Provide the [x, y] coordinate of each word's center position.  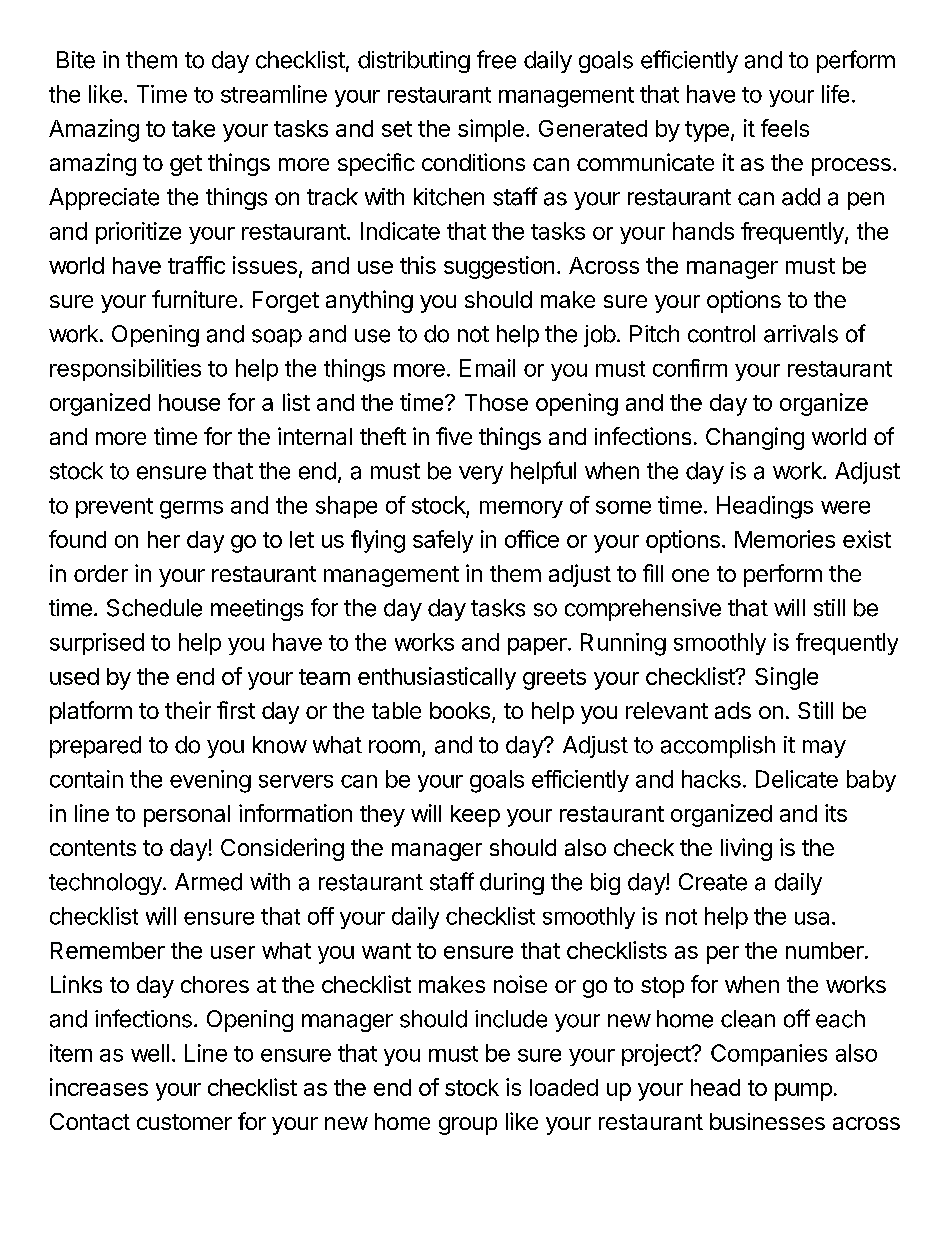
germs [191, 510]
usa [812, 918]
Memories [785, 539]
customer [184, 1122]
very [481, 475]
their [188, 710]
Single [786, 678]
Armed [208, 882]
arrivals [801, 334]
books [460, 710]
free [496, 59]
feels [785, 128]
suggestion [499, 267]
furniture [194, 299]
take [193, 128]
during [512, 884]
